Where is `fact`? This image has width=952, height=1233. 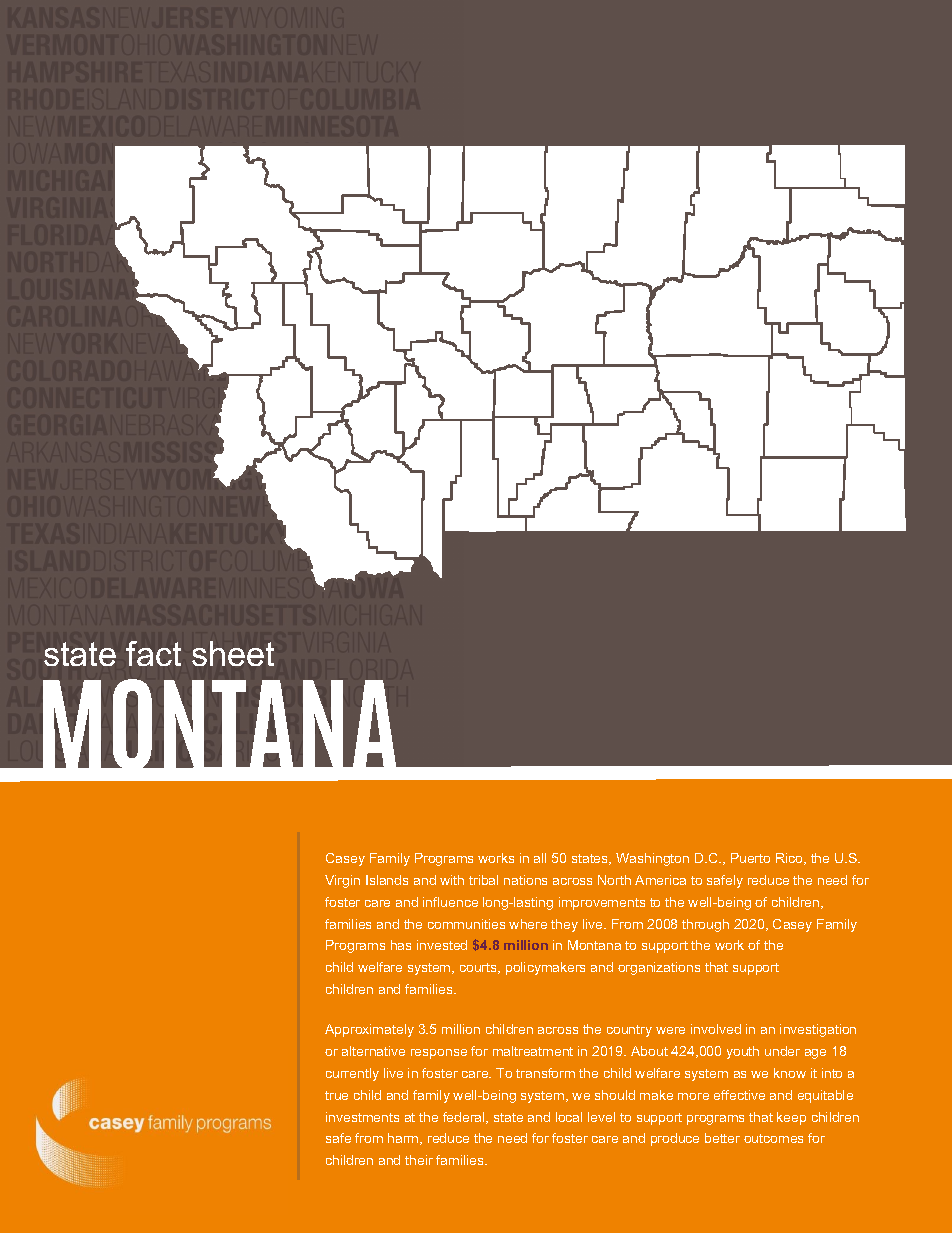 fact is located at coordinates (153, 653).
